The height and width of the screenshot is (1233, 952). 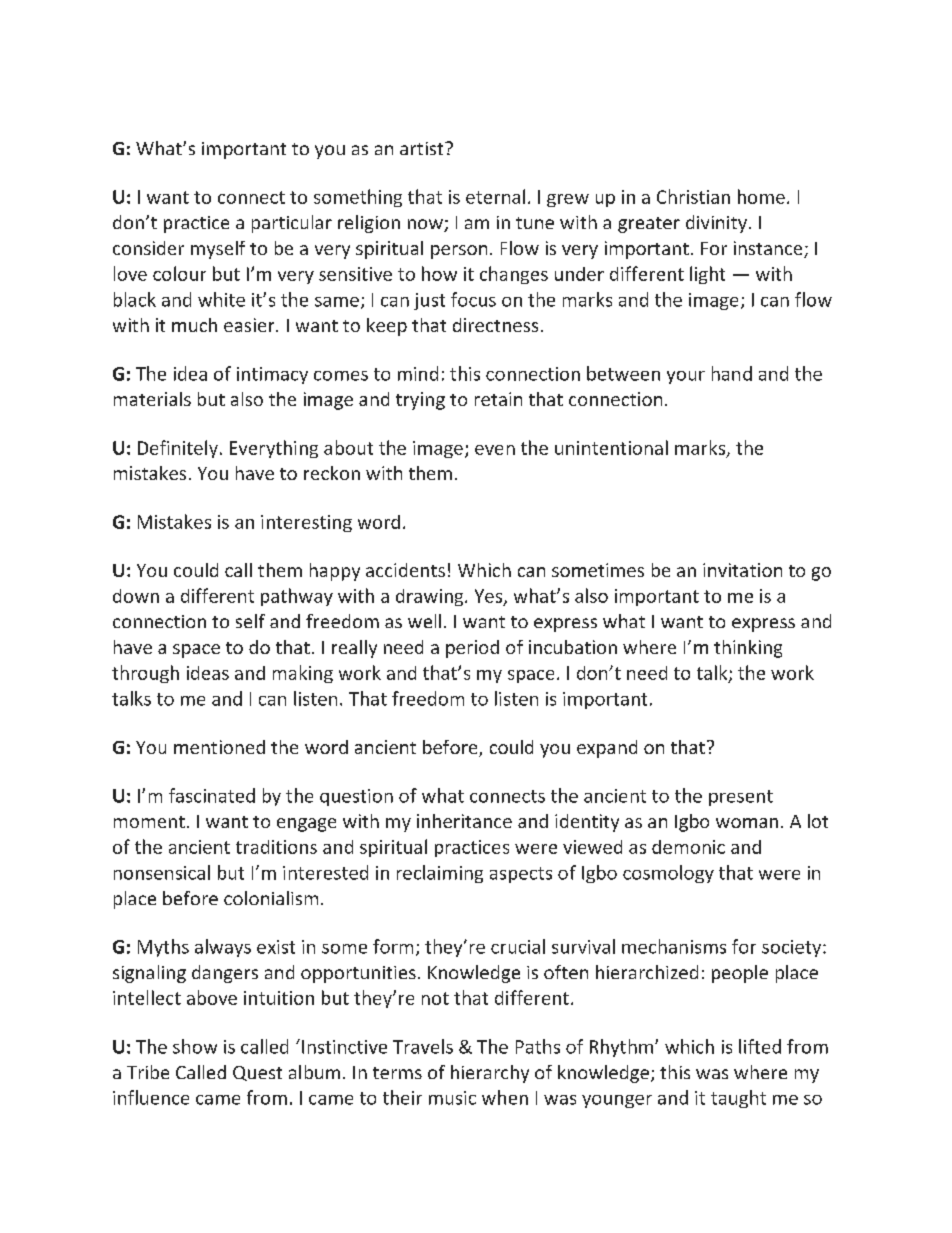 I want to click on hierarchy, so click(x=490, y=1074).
